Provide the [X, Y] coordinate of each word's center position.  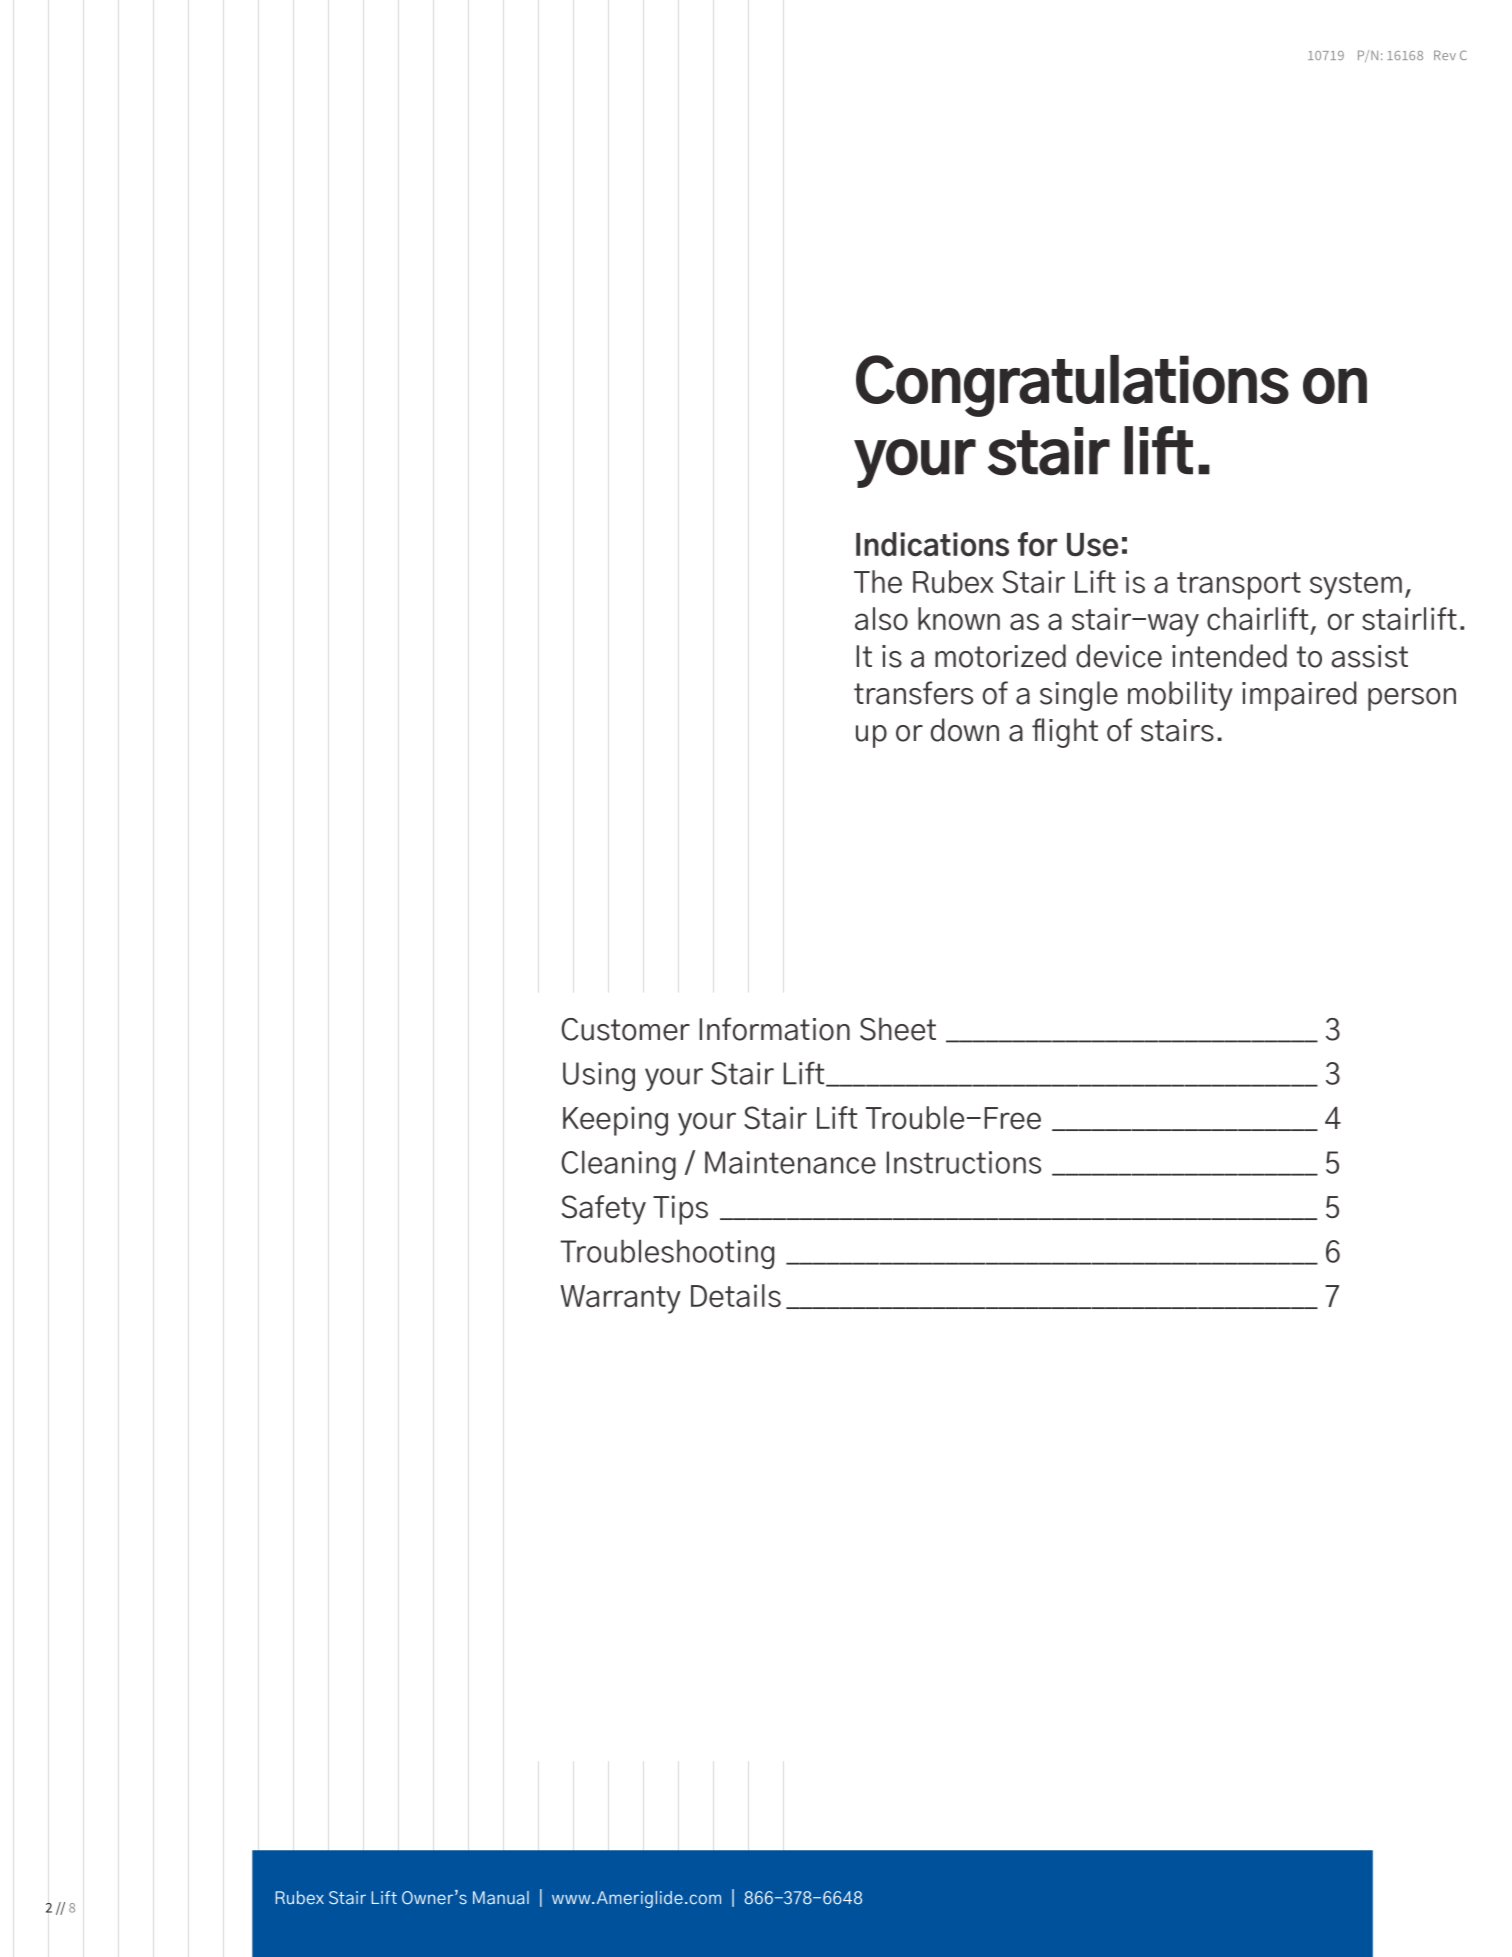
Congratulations [1072, 386]
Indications [932, 544]
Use [1092, 545]
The [878, 582]
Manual [501, 1897]
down [965, 730]
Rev [1445, 55]
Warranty [621, 1299]
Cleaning [619, 1165]
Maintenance [790, 1162]
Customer [626, 1029]
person [1412, 699]
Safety [604, 1210]
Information [775, 1029]
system [1356, 586]
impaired [1299, 696]
